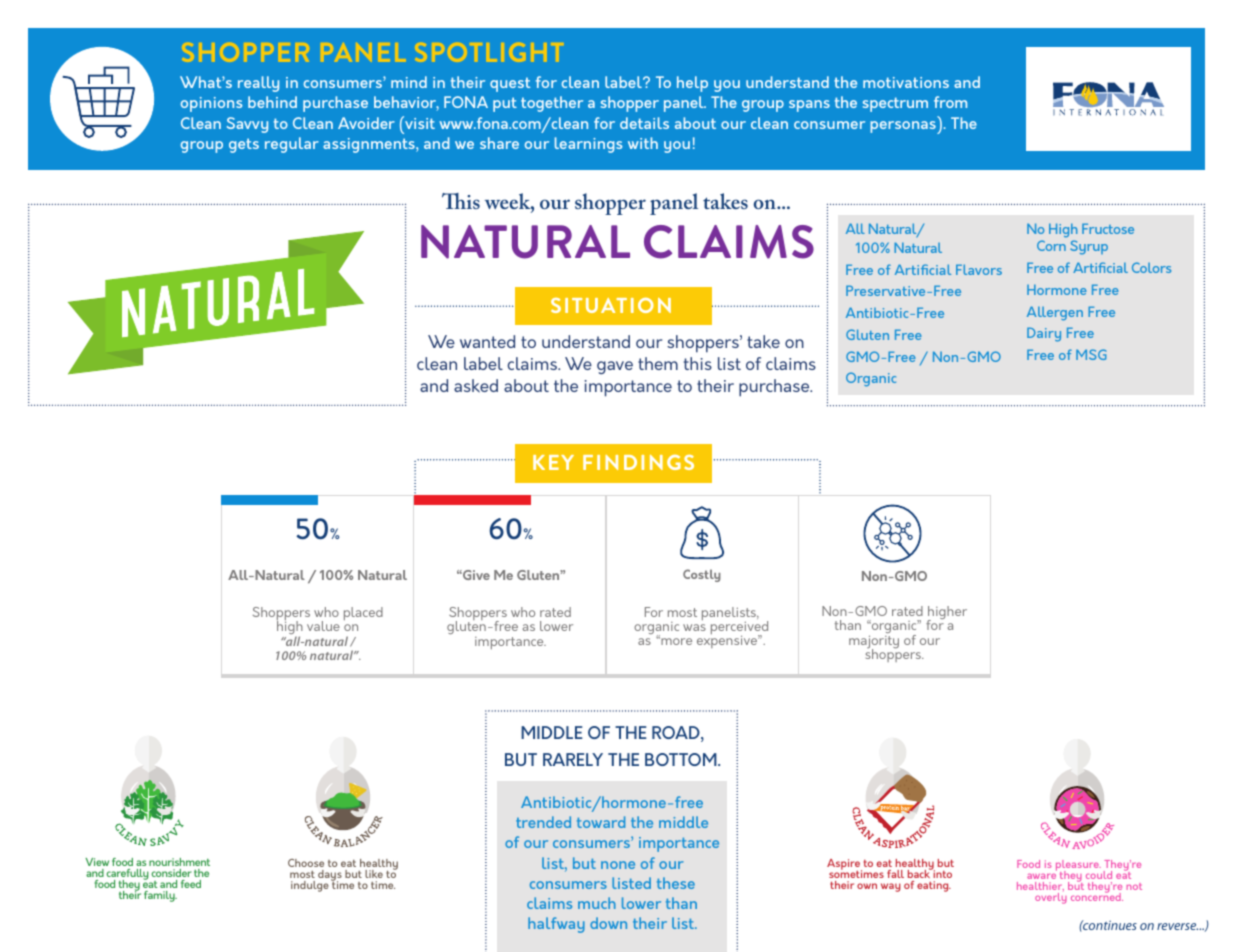 The width and height of the image is (1233, 952). Describe the element at coordinates (363, 613) in the image. I see `placed` at that location.
